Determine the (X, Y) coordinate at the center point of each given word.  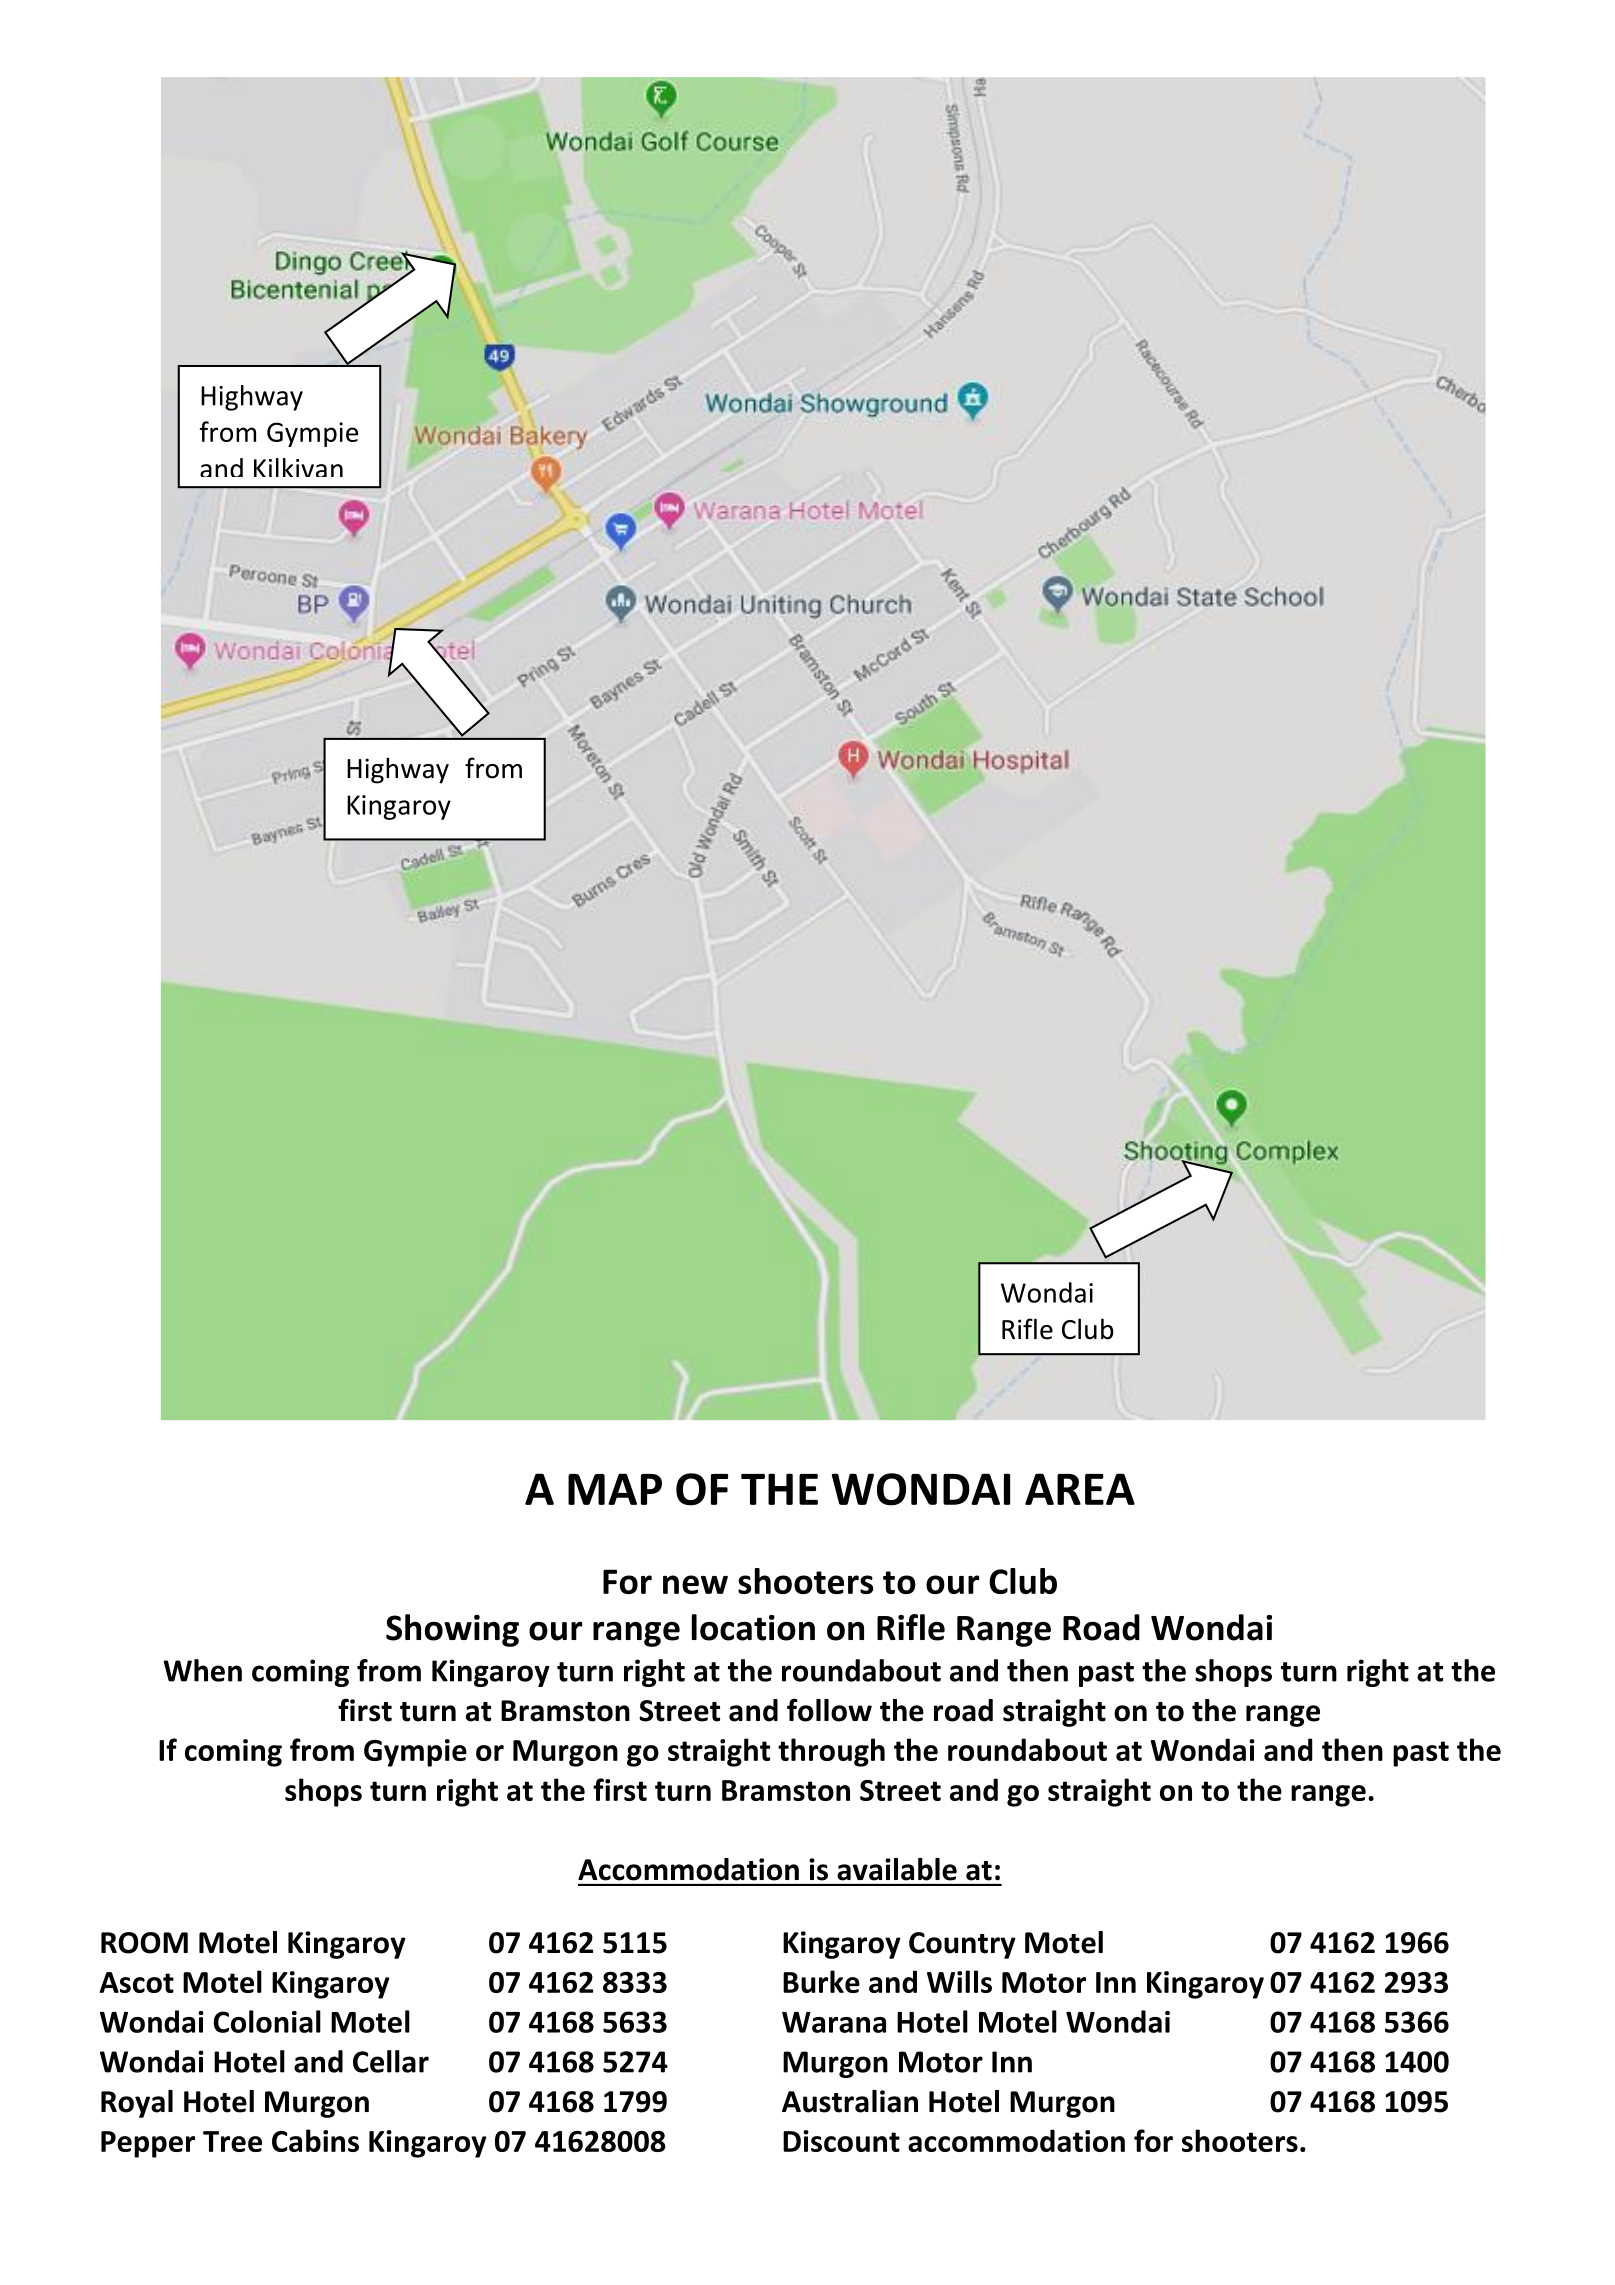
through (831, 1752)
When (202, 1670)
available (897, 1869)
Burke (821, 1981)
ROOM (144, 1943)
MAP (615, 1489)
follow (829, 1710)
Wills (959, 1981)
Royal (137, 2104)
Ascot (137, 1982)
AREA (1080, 1489)
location (753, 1627)
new (695, 1584)
